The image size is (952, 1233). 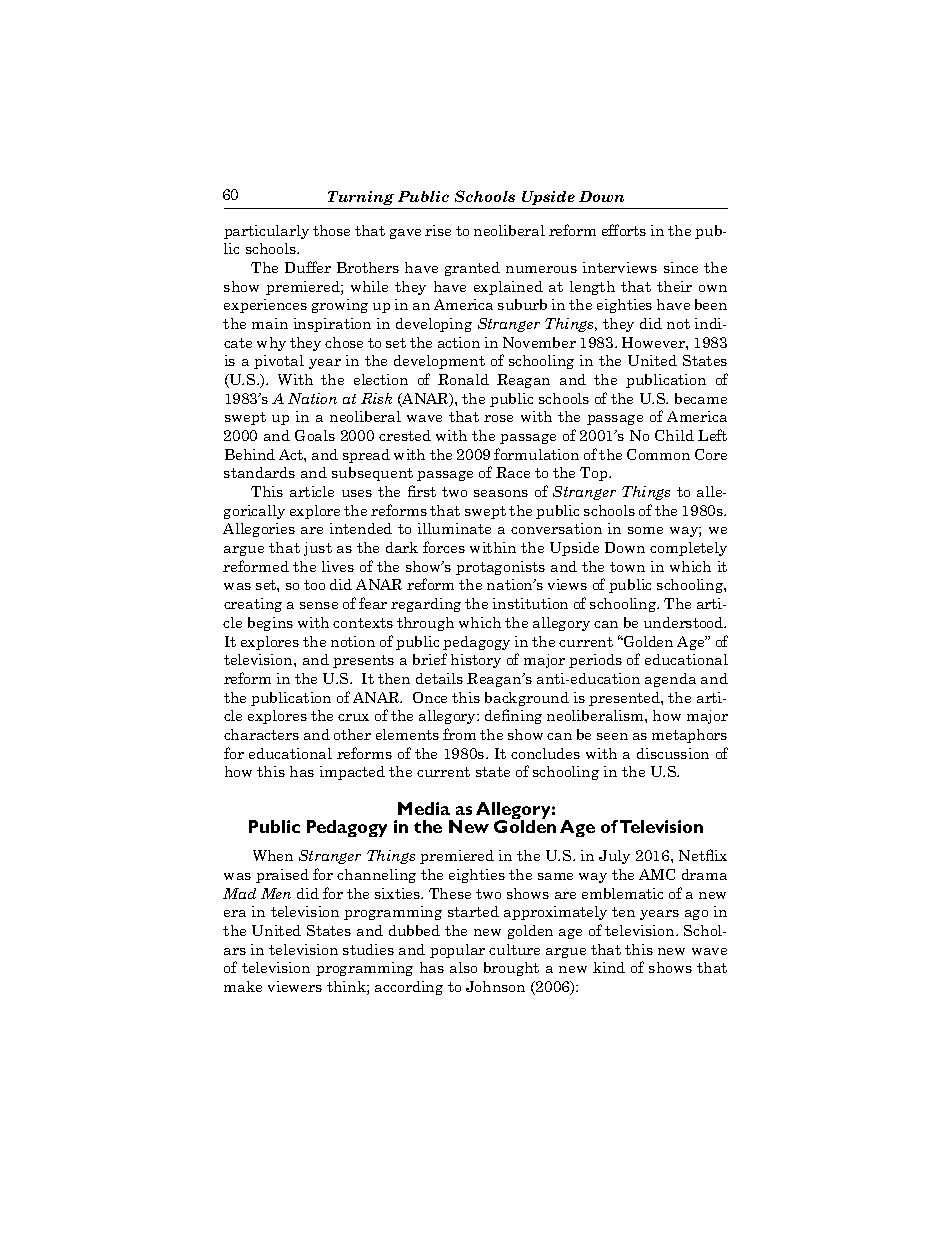 What do you see at coordinates (459, 734) in the page?
I see `from` at bounding box center [459, 734].
